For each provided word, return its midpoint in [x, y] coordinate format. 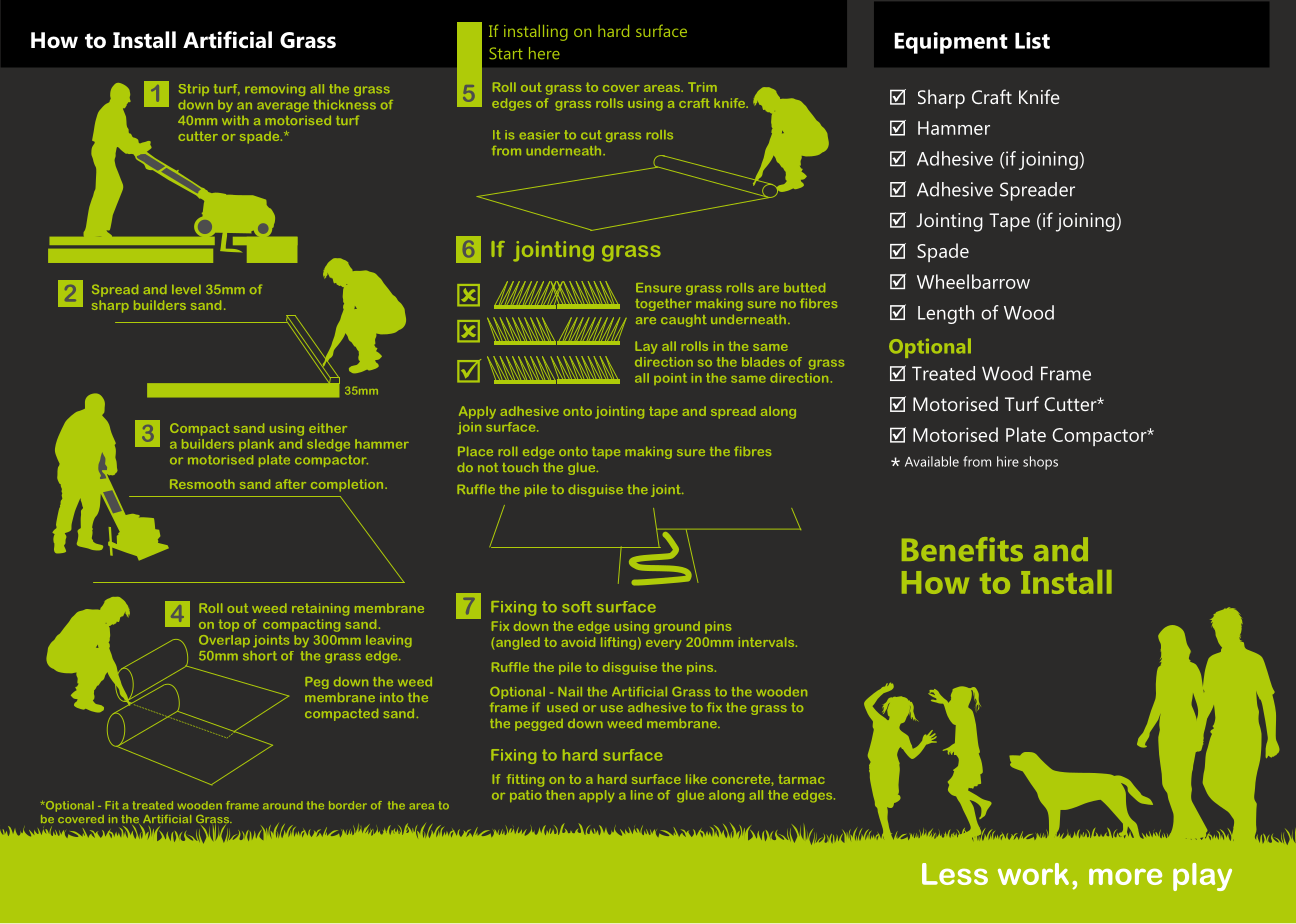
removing [275, 90]
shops [1040, 463]
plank [256, 445]
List [1032, 40]
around [283, 805]
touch [520, 467]
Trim [702, 87]
